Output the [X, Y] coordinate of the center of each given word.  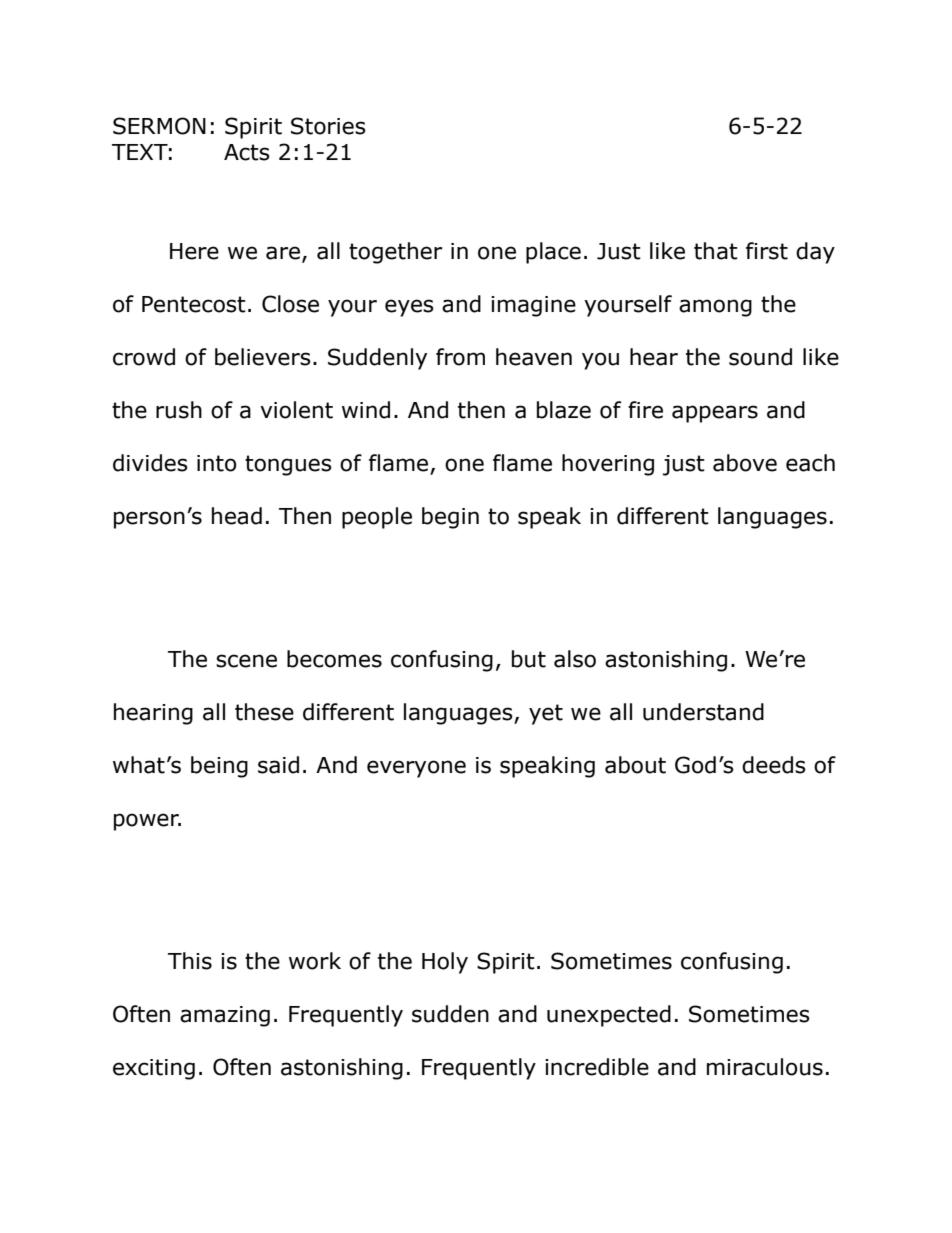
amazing [225, 1016]
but [529, 659]
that [716, 251]
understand [703, 712]
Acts [247, 152]
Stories [328, 126]
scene [246, 661]
